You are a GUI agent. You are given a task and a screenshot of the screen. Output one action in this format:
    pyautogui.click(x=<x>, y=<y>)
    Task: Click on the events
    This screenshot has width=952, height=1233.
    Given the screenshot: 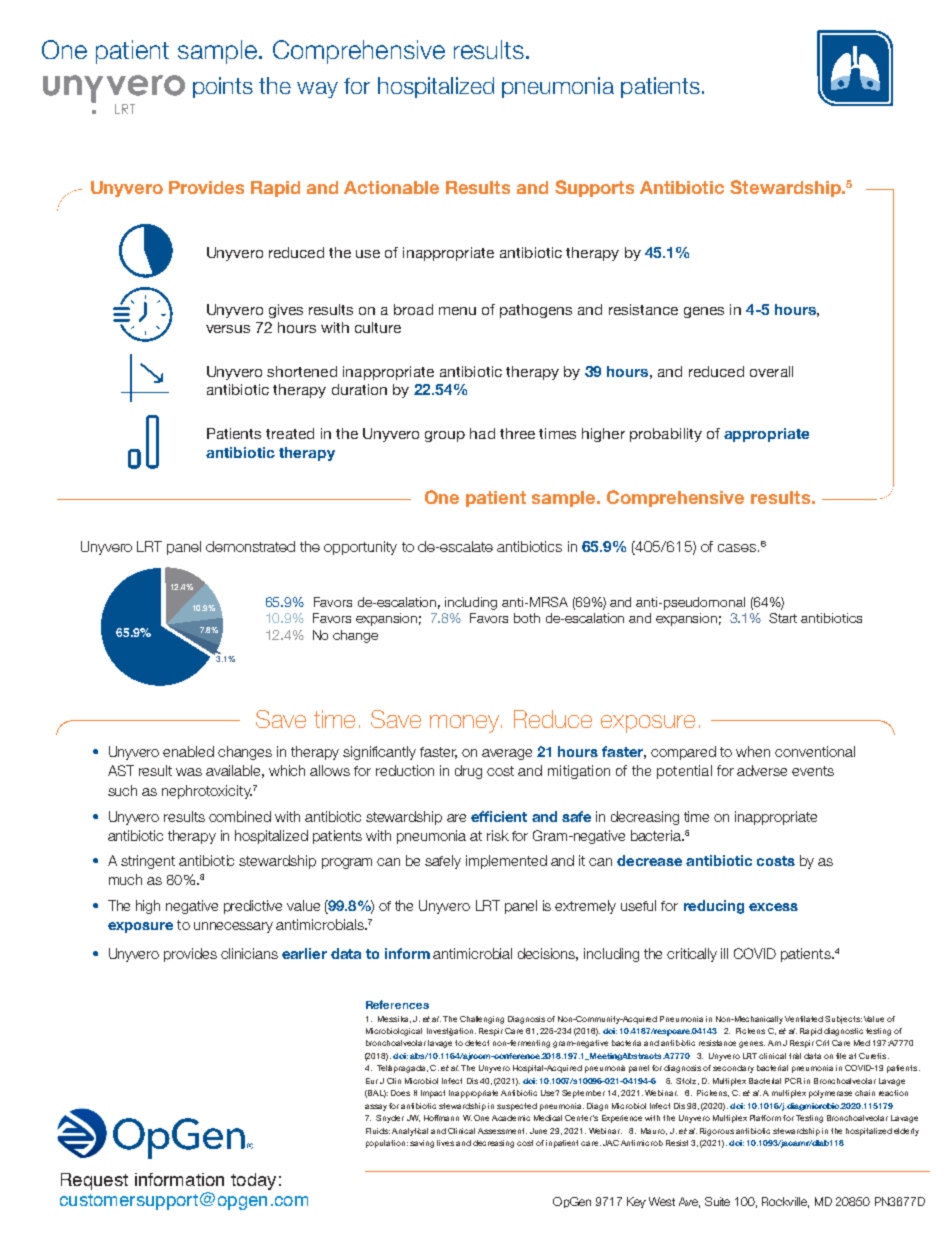 What is the action you would take?
    pyautogui.click(x=813, y=771)
